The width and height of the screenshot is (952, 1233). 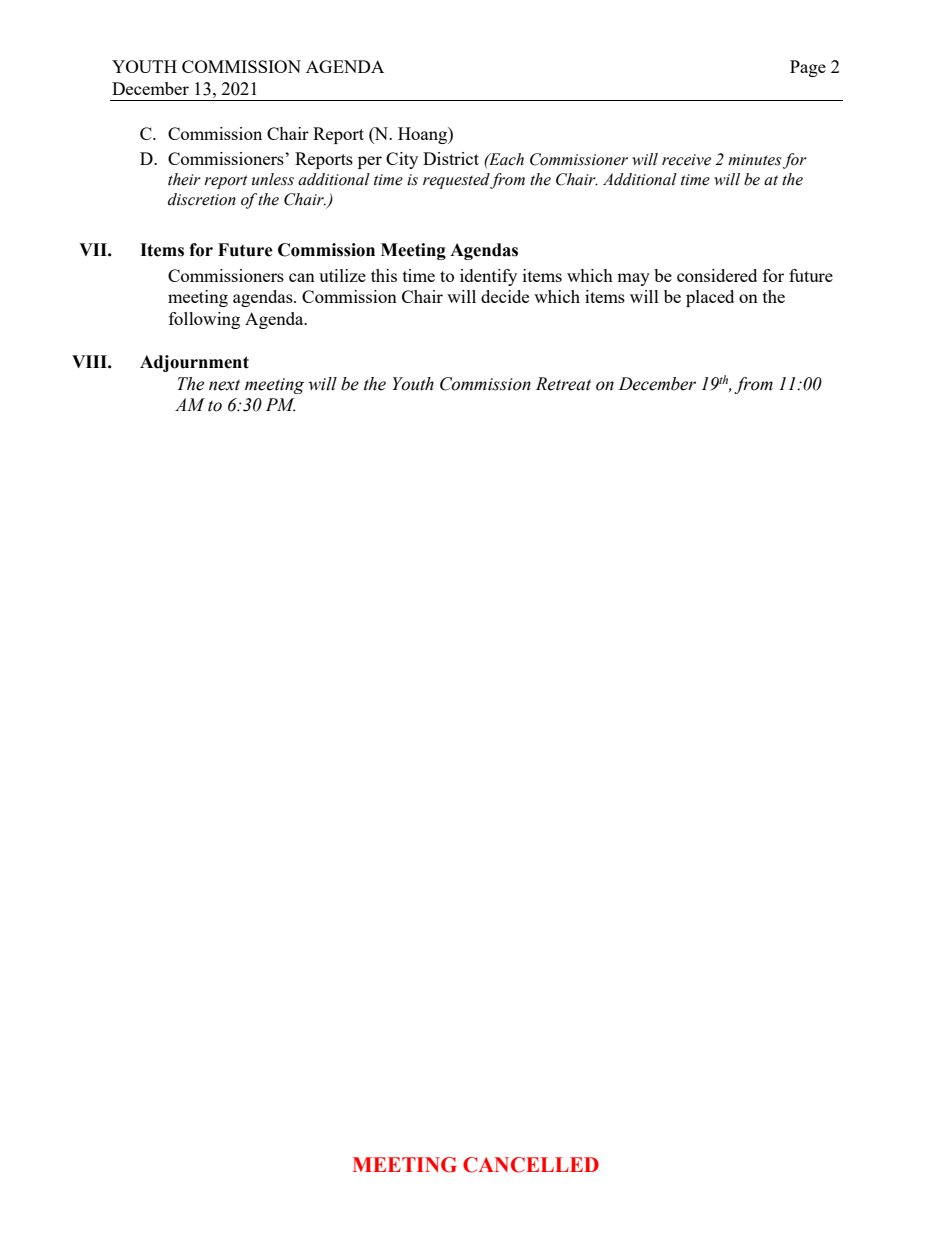 What do you see at coordinates (224, 385) in the screenshot?
I see `next` at bounding box center [224, 385].
